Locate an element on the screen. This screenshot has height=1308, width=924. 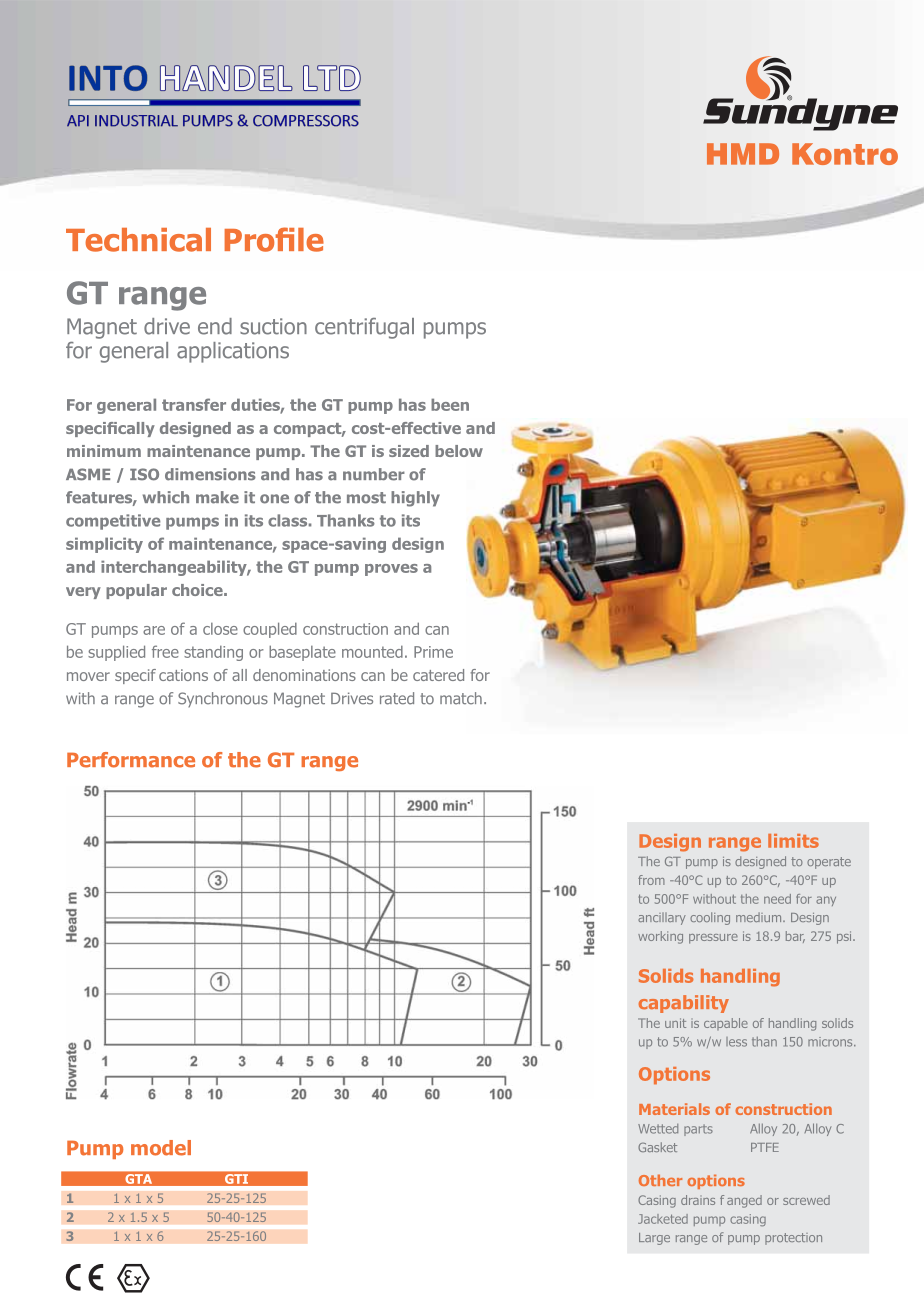
Technical is located at coordinates (138, 240).
